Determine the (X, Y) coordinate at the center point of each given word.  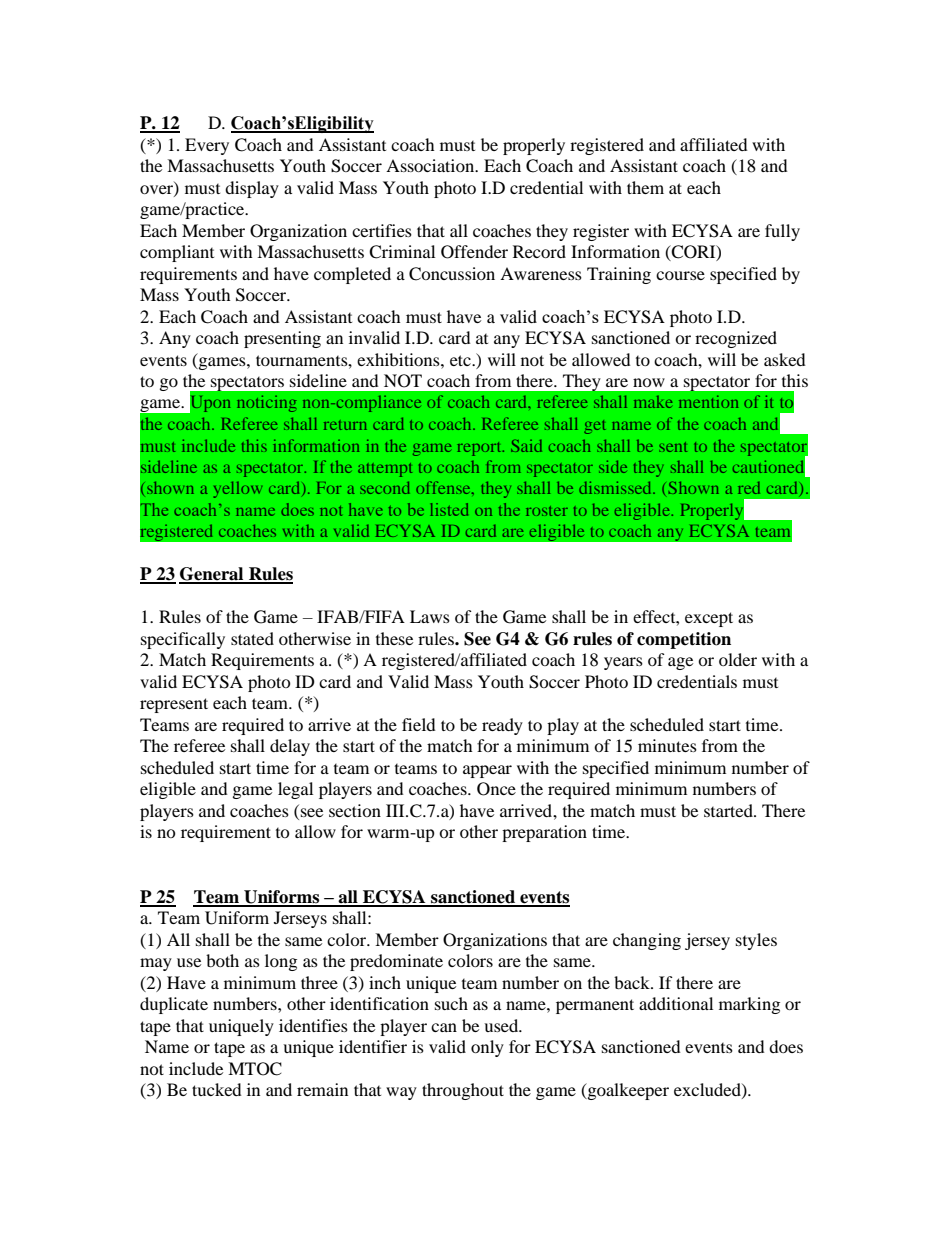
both (222, 960)
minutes (667, 745)
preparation (544, 833)
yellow (238, 490)
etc (461, 360)
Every (207, 146)
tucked (217, 1089)
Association (431, 165)
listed (449, 509)
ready (502, 726)
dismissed (616, 487)
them (645, 187)
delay (290, 747)
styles (756, 941)
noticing (266, 403)
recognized (736, 339)
